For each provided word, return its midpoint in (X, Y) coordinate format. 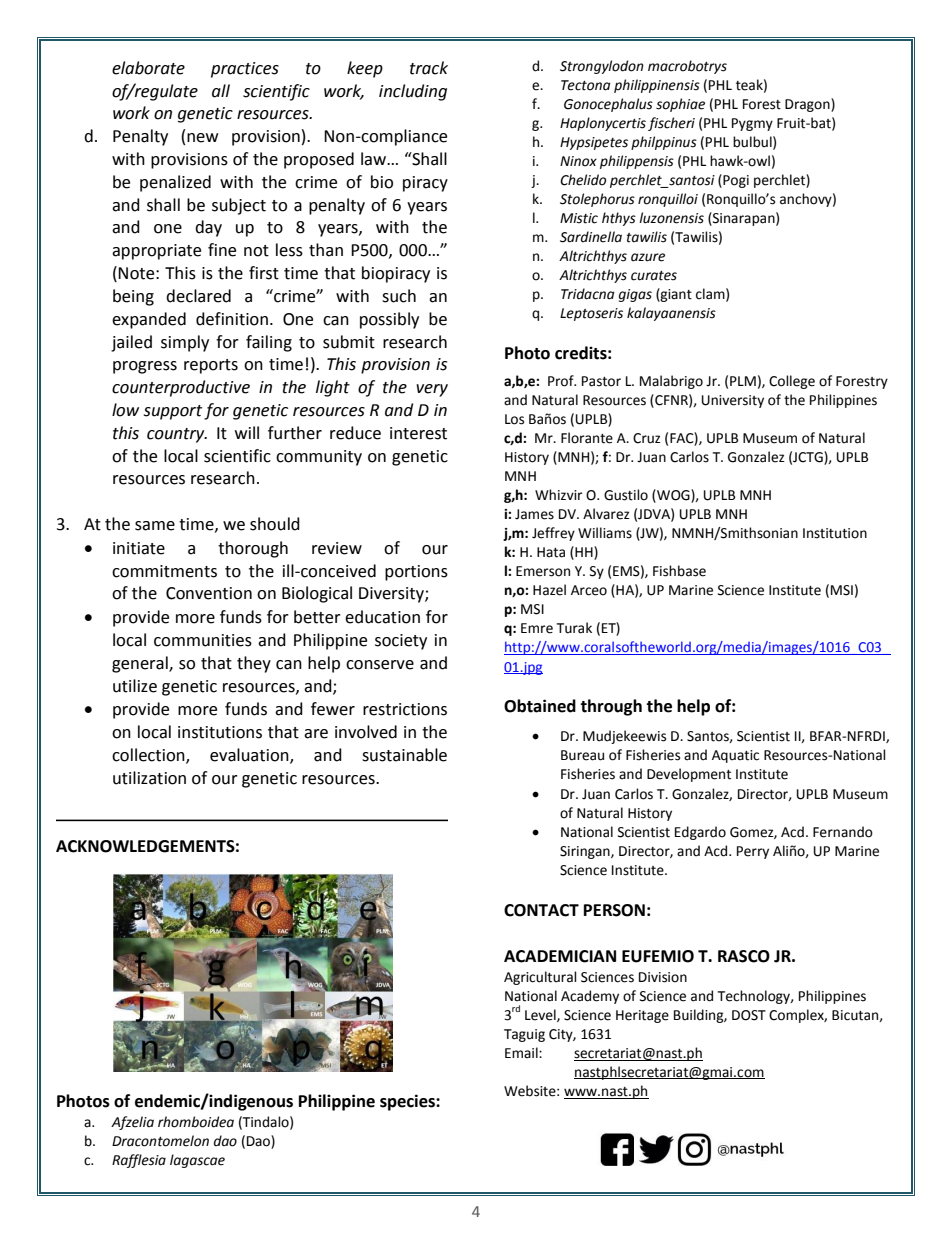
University (733, 401)
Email (522, 1053)
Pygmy (752, 124)
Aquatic (735, 756)
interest (418, 433)
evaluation (250, 756)
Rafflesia (139, 1161)
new (202, 138)
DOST (749, 1015)
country (177, 435)
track (429, 68)
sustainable (404, 755)
